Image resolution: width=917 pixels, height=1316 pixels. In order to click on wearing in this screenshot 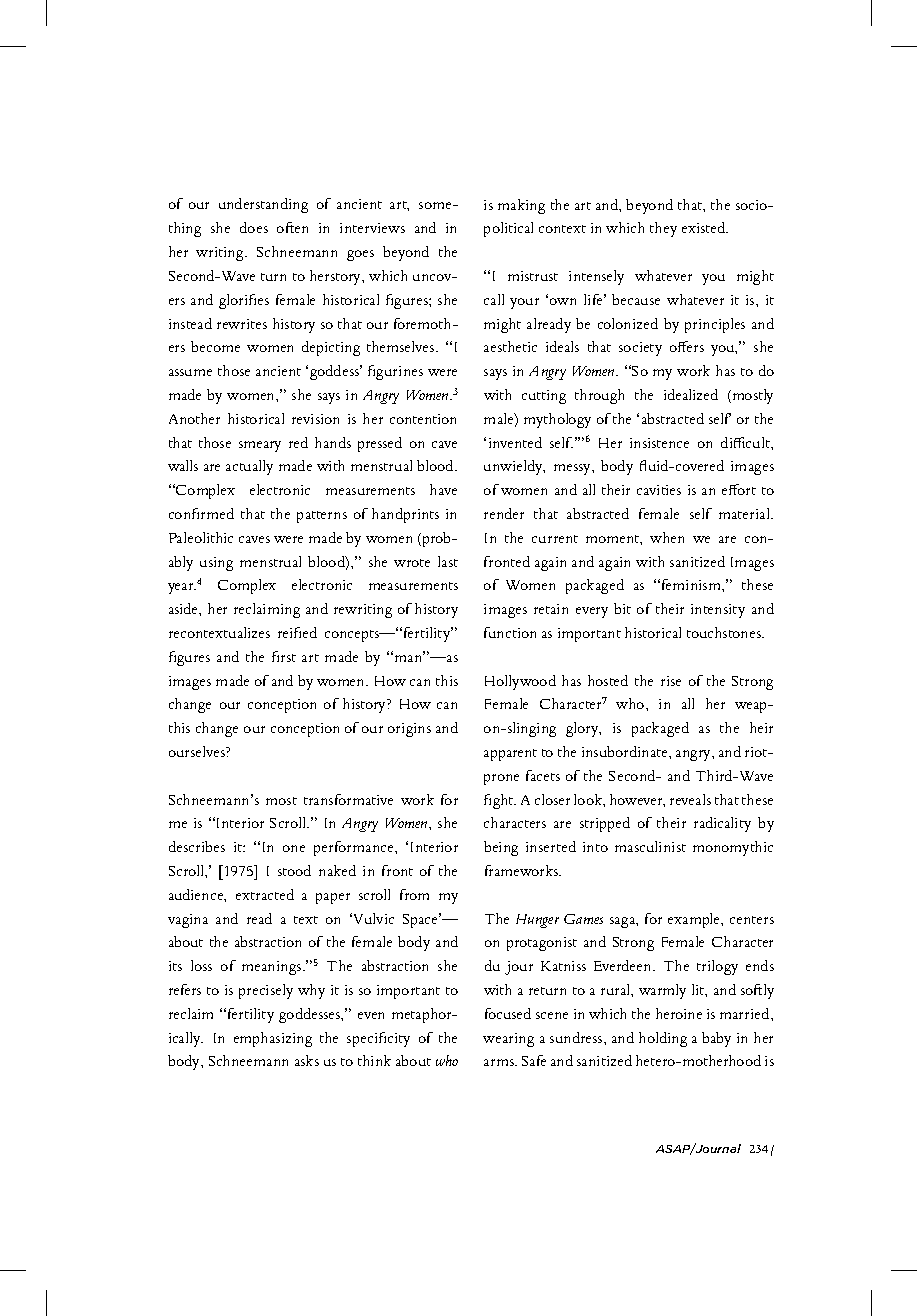, I will do `click(508, 1040)`.
